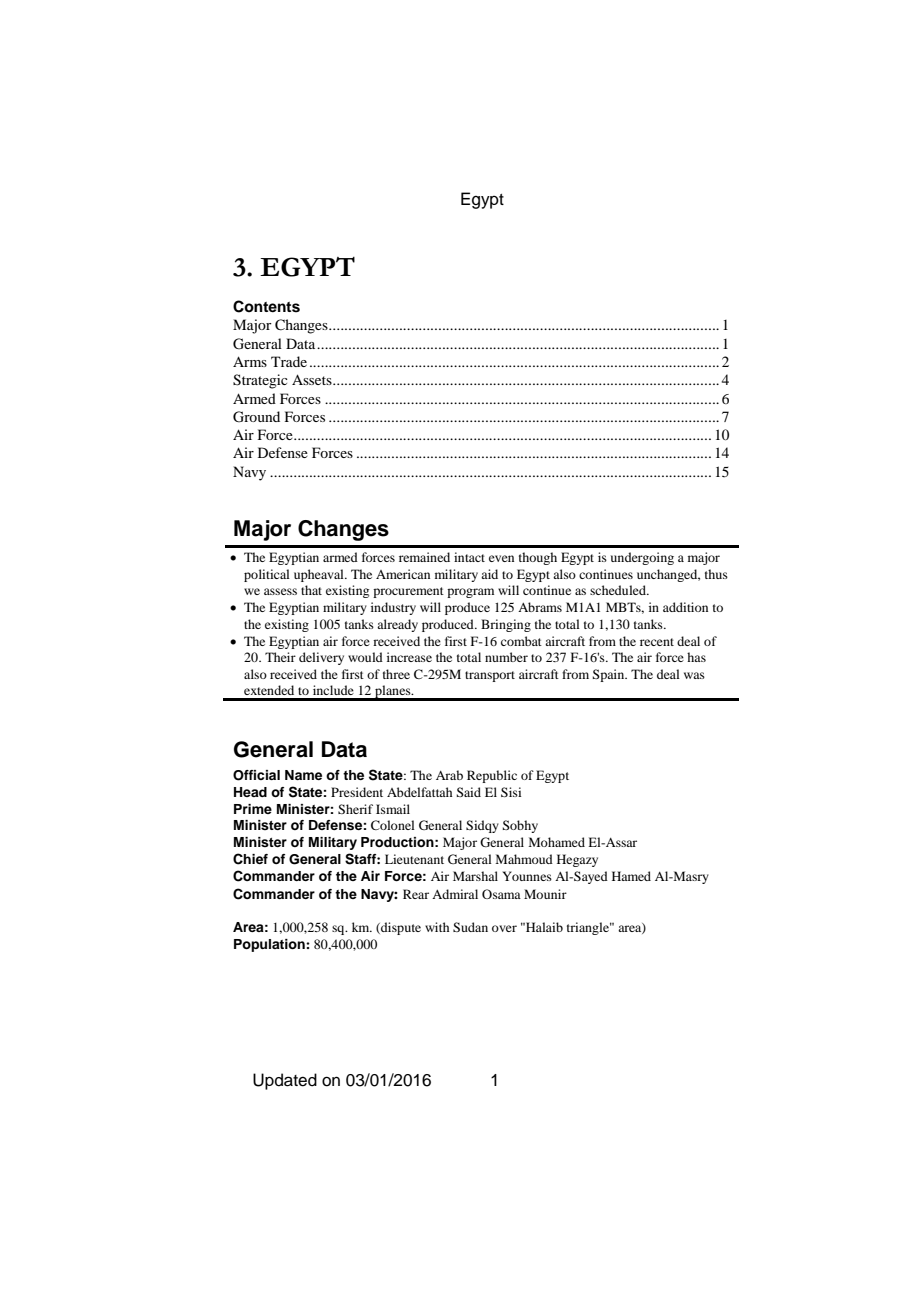 This screenshot has width=924, height=1308. What do you see at coordinates (490, 676) in the screenshot?
I see `transport` at bounding box center [490, 676].
